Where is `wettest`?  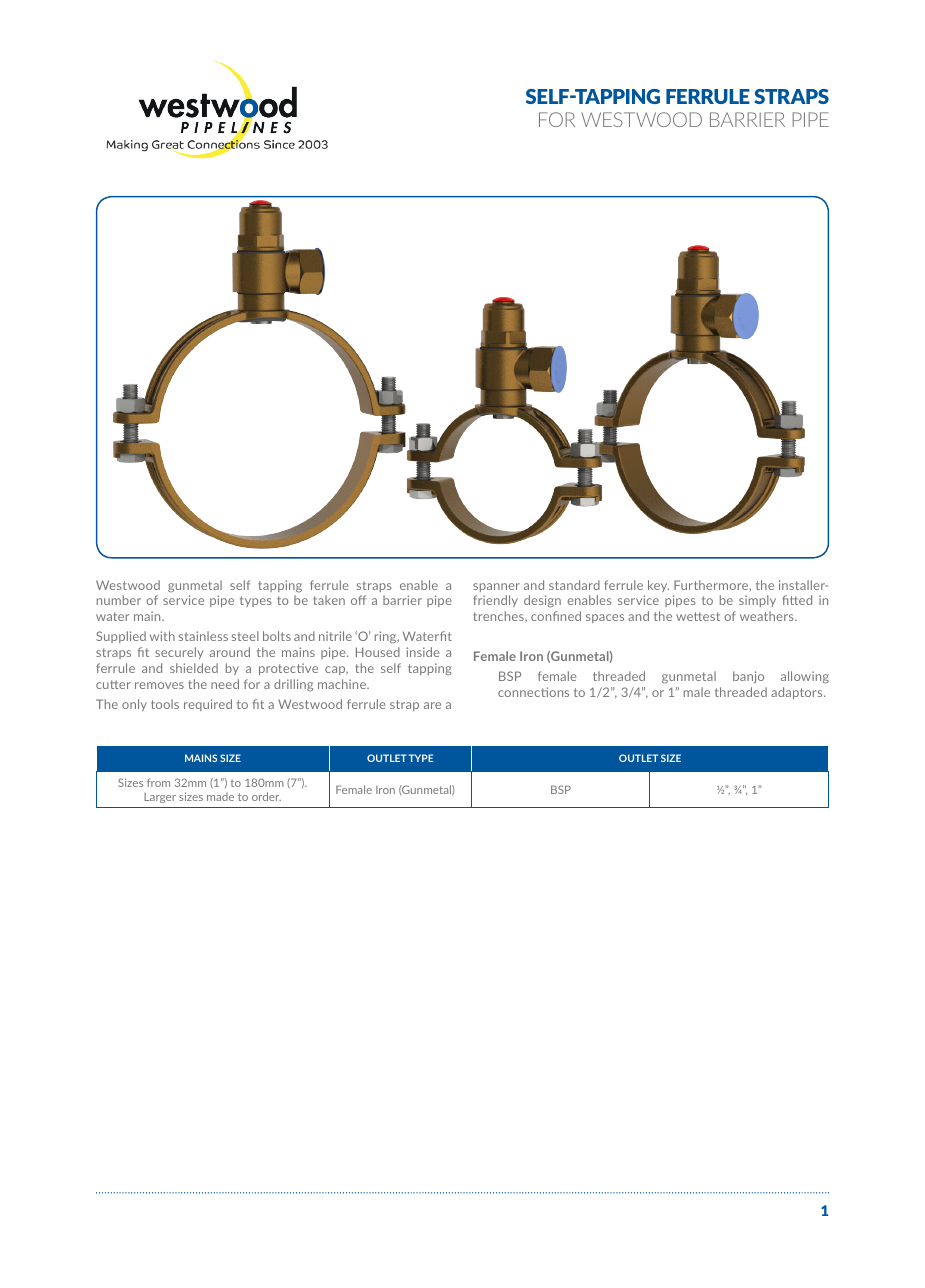
wettest is located at coordinates (698, 616).
